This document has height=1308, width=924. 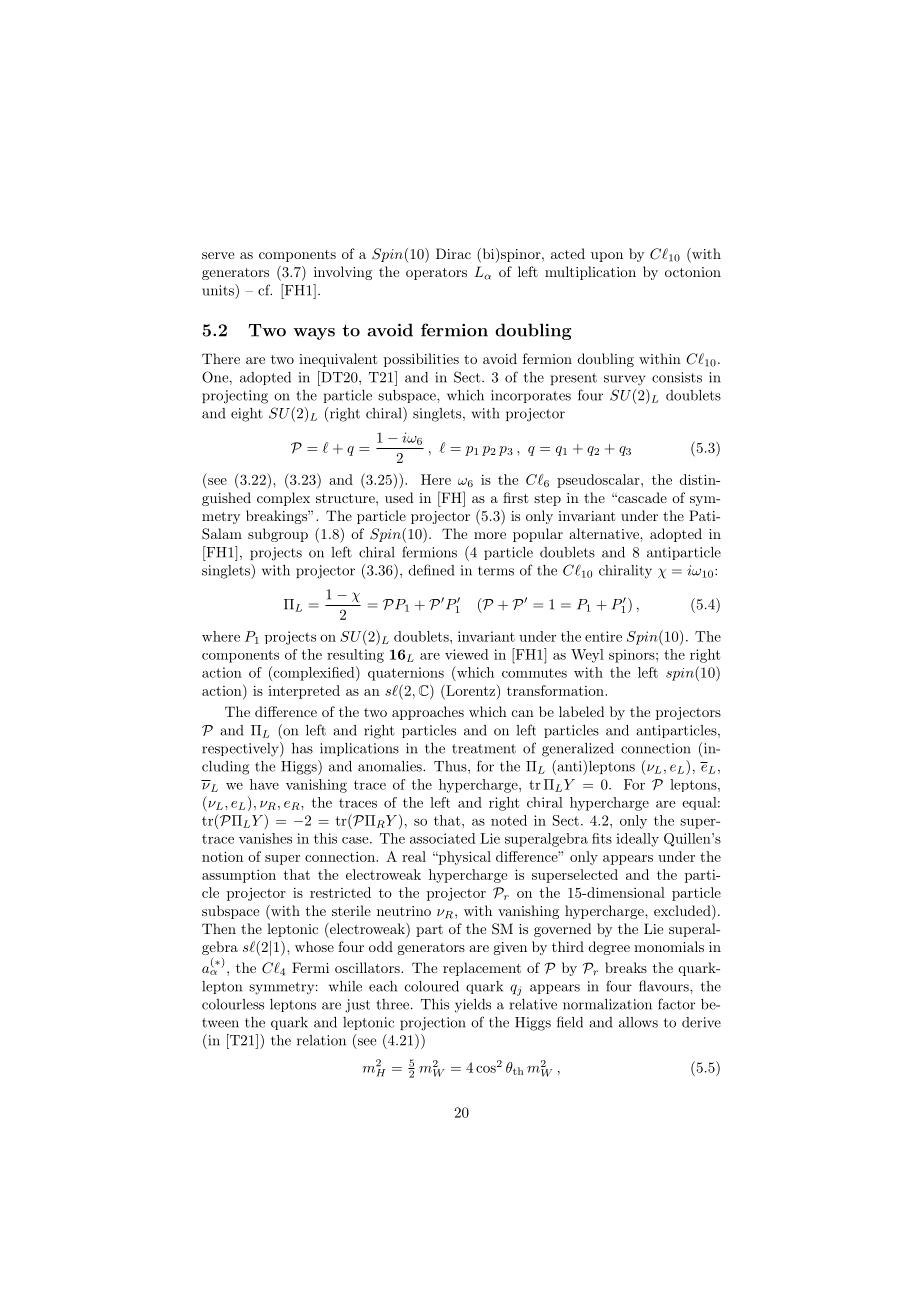 What do you see at coordinates (473, 1006) in the document?
I see `yields` at bounding box center [473, 1006].
